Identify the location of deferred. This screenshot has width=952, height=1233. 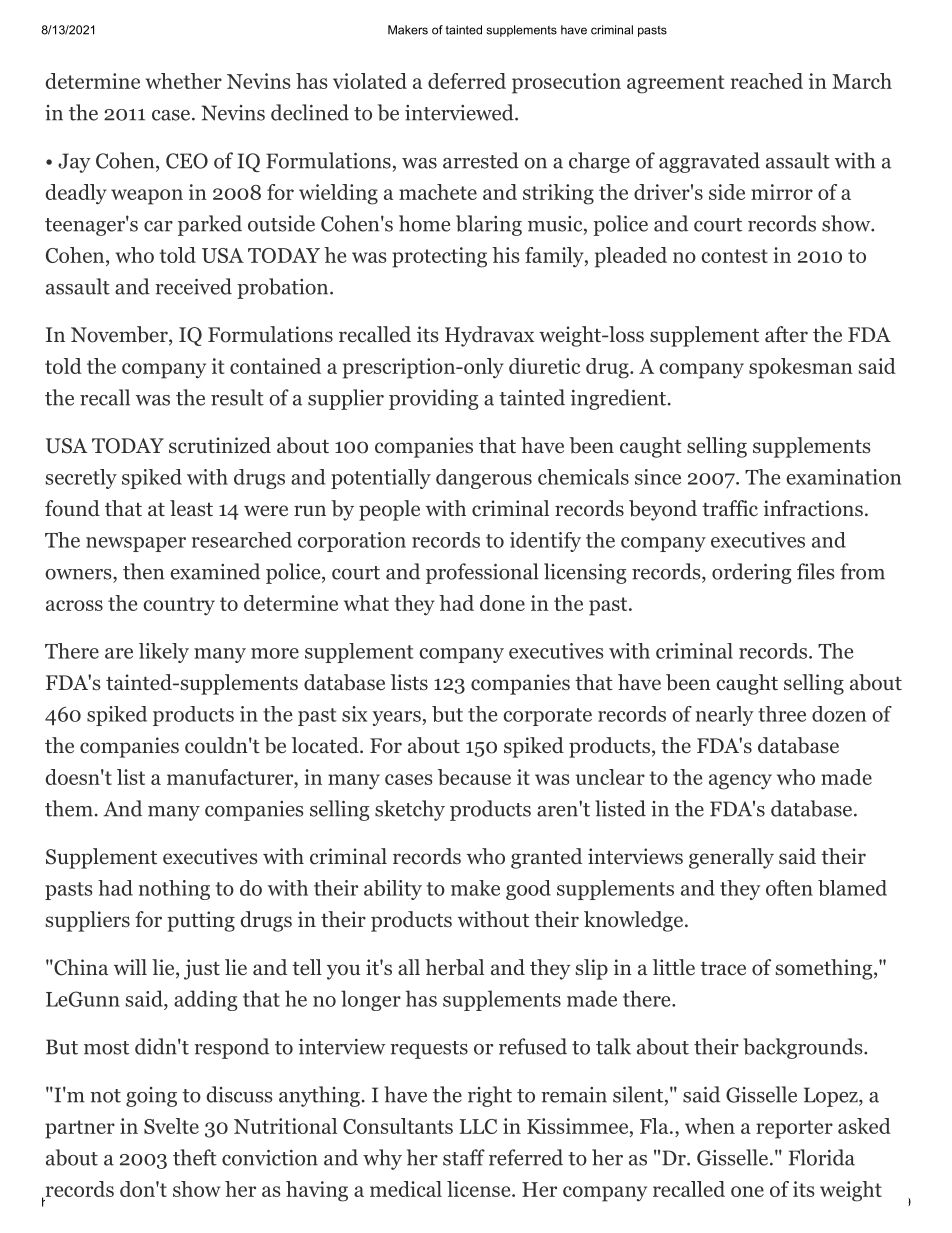
(467, 81).
